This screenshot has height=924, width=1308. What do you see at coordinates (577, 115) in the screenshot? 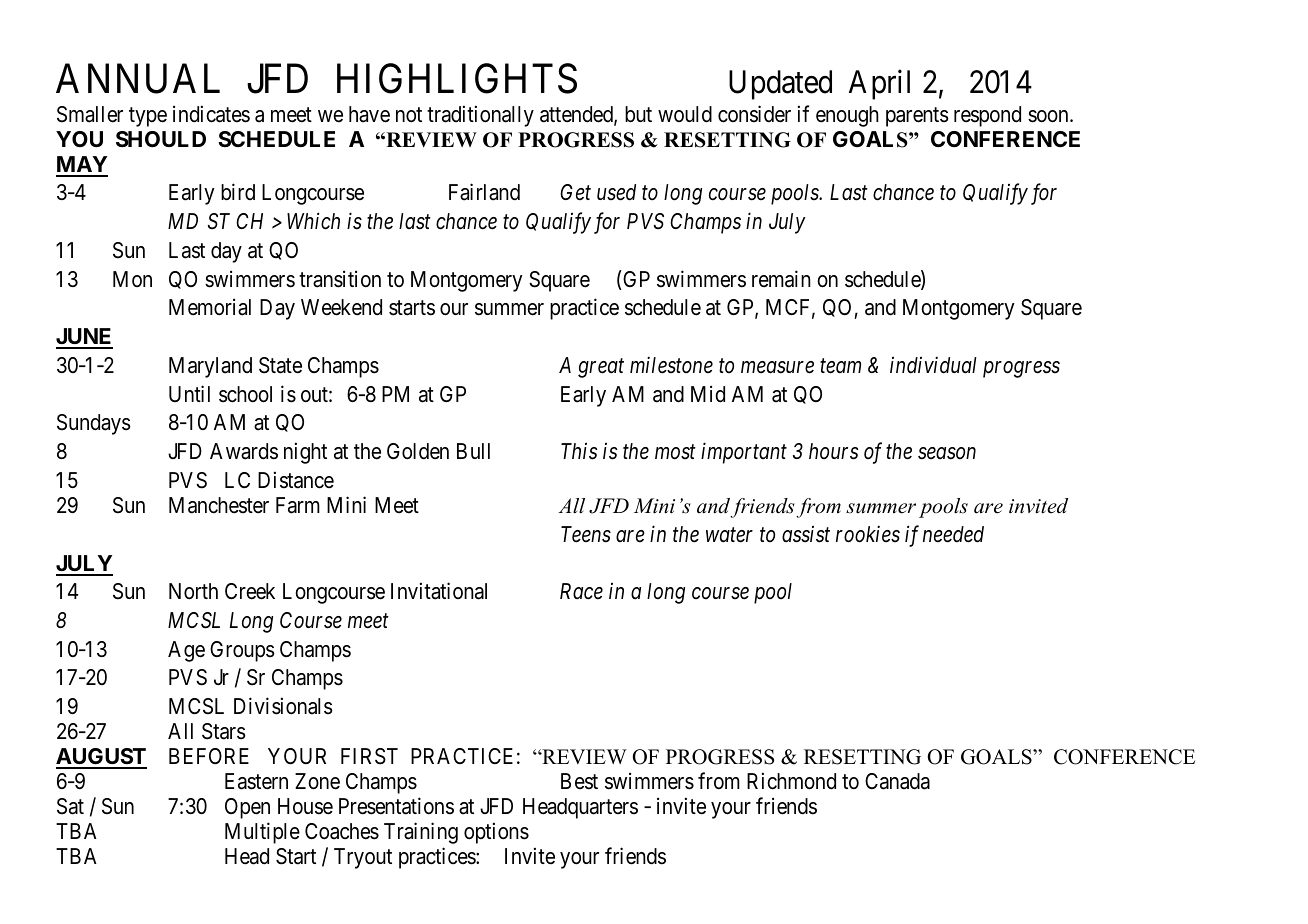
I see `attended` at bounding box center [577, 115].
